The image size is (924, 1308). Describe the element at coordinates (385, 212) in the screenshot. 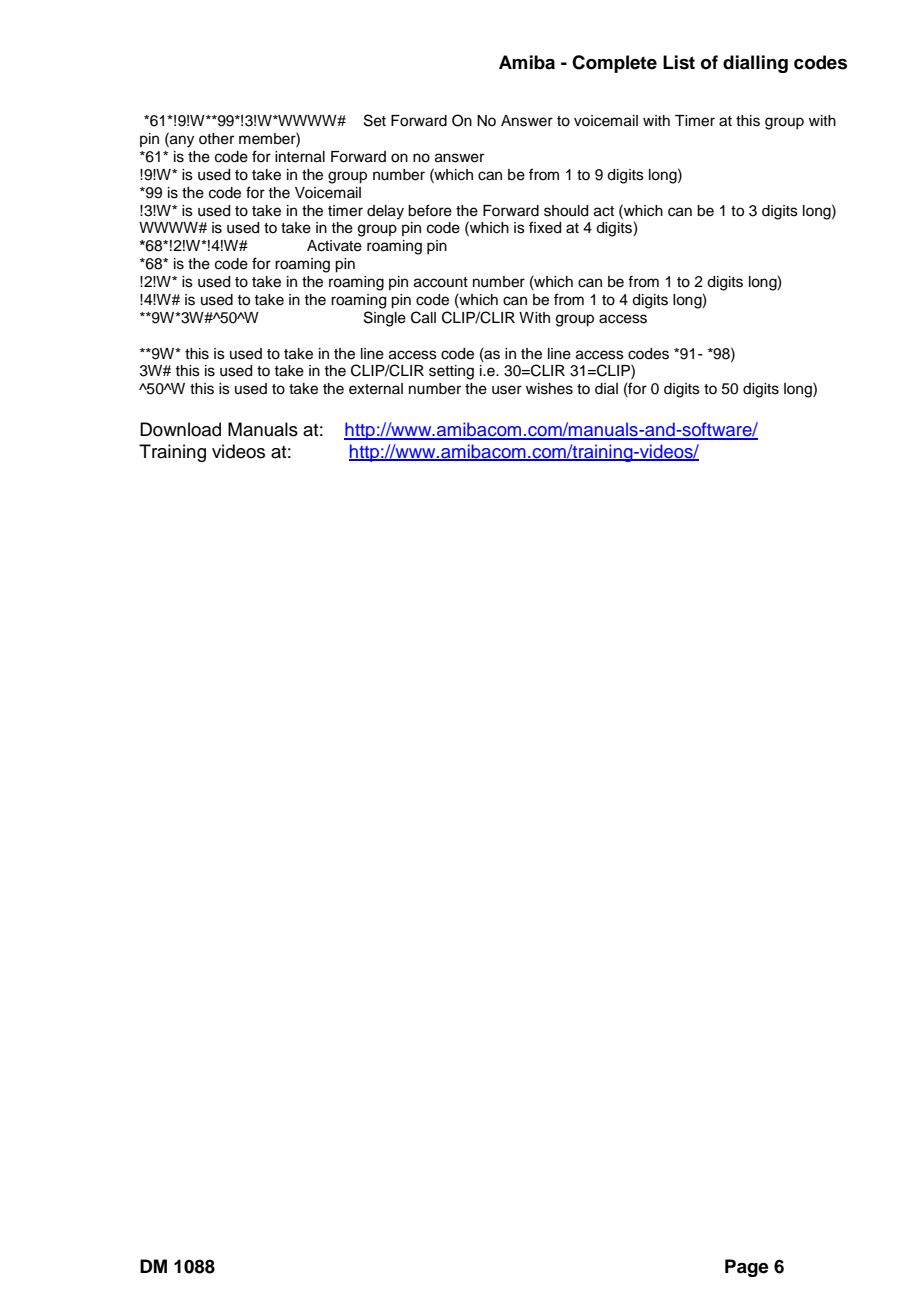

I see `delay` at that location.
